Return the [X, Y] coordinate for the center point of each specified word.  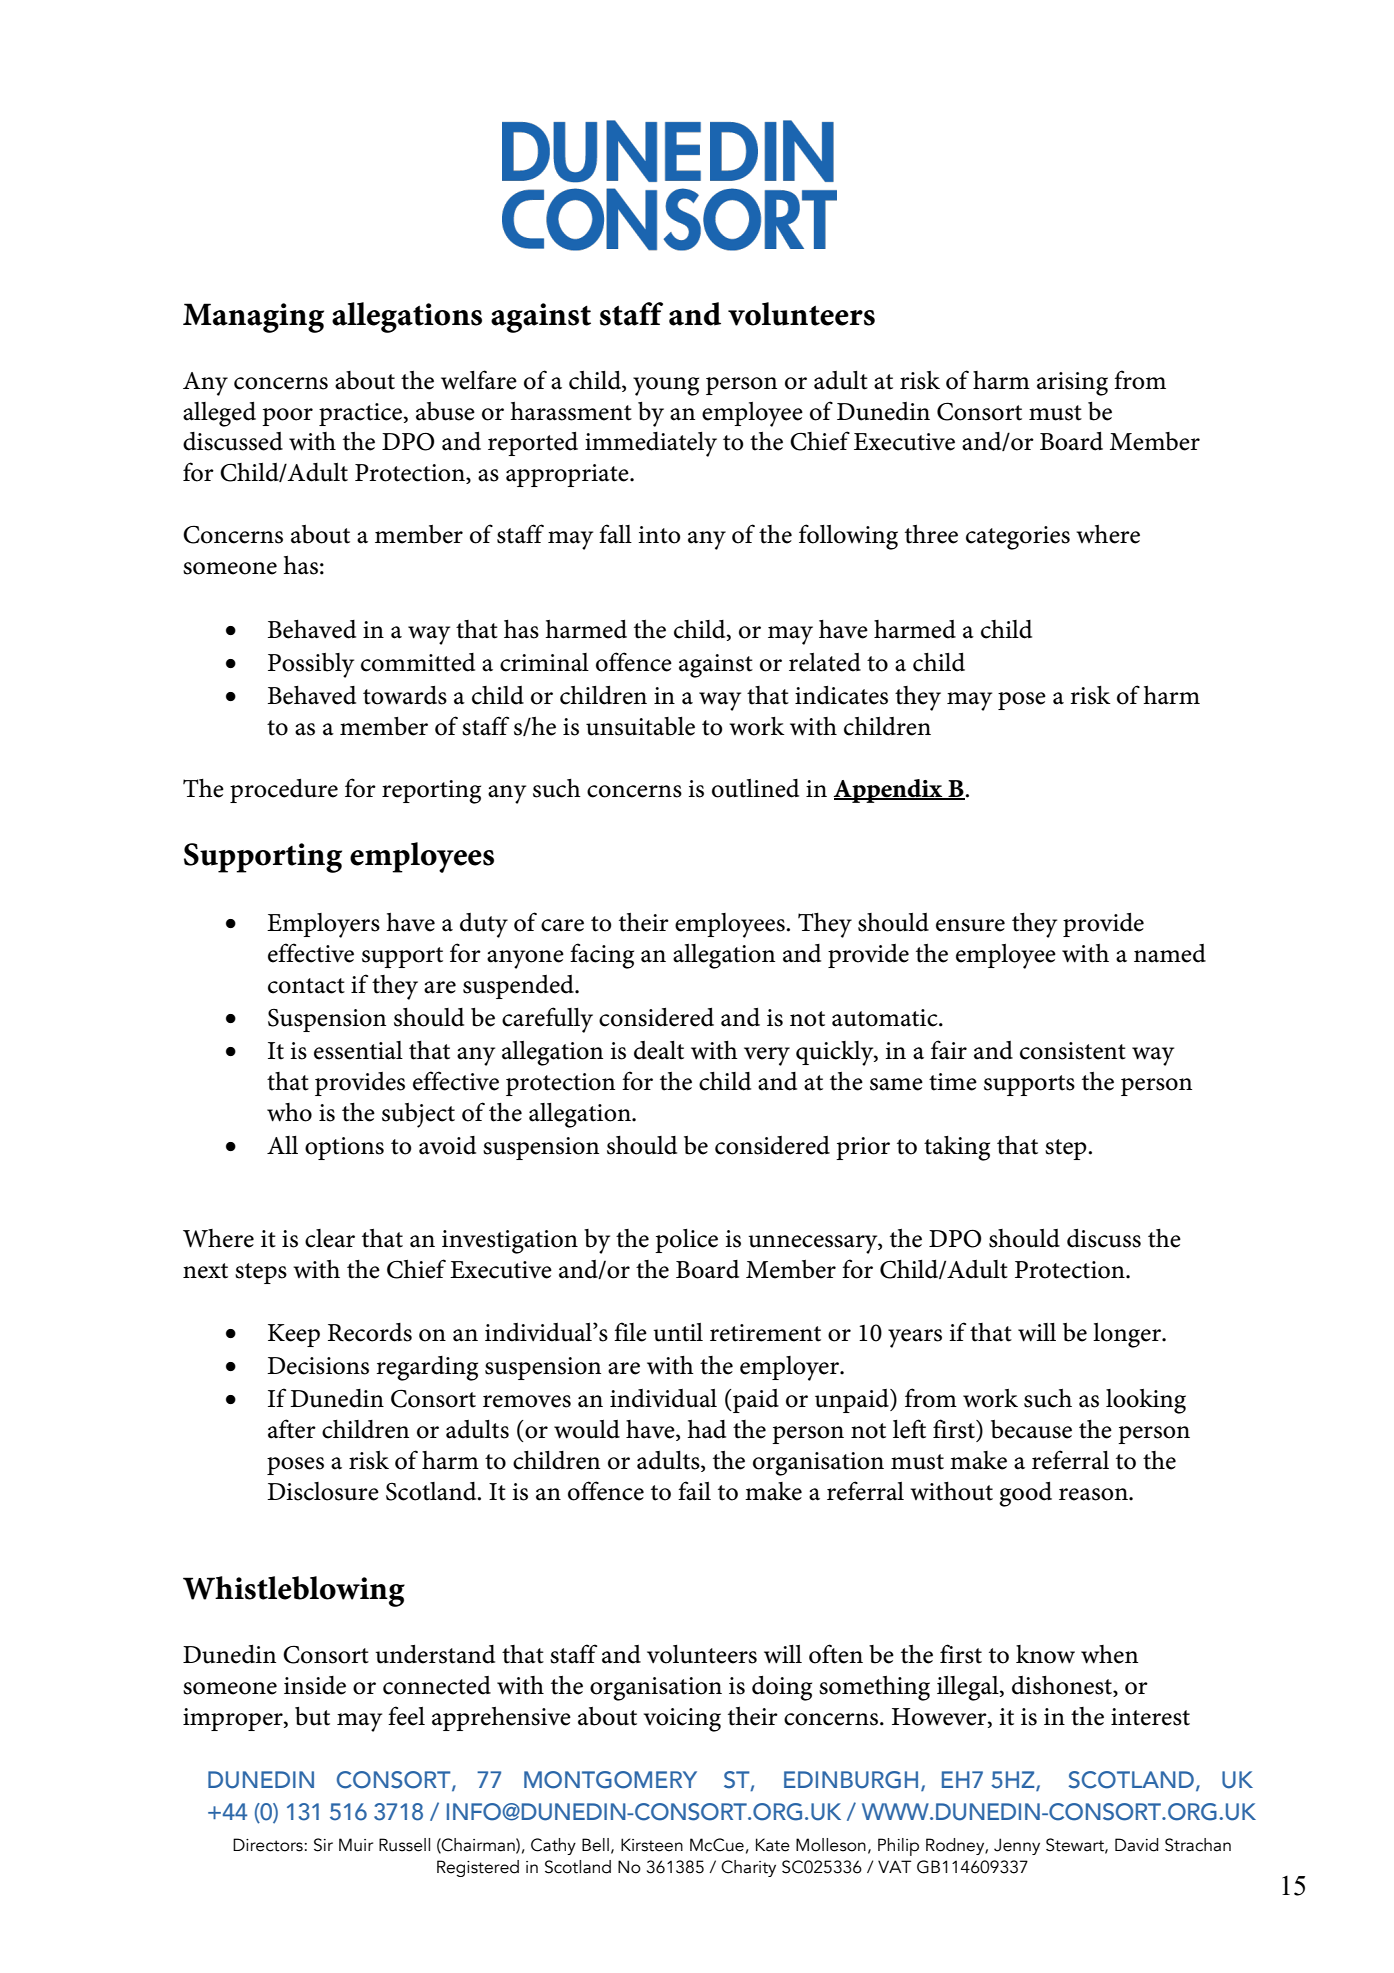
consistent [1073, 1051]
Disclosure [323, 1491]
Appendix [889, 791]
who [289, 1112]
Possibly [311, 665]
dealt [659, 1050]
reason [1094, 1494]
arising [1072, 384]
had [706, 1429]
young [666, 386]
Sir [323, 1845]
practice [362, 414]
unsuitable [640, 726]
